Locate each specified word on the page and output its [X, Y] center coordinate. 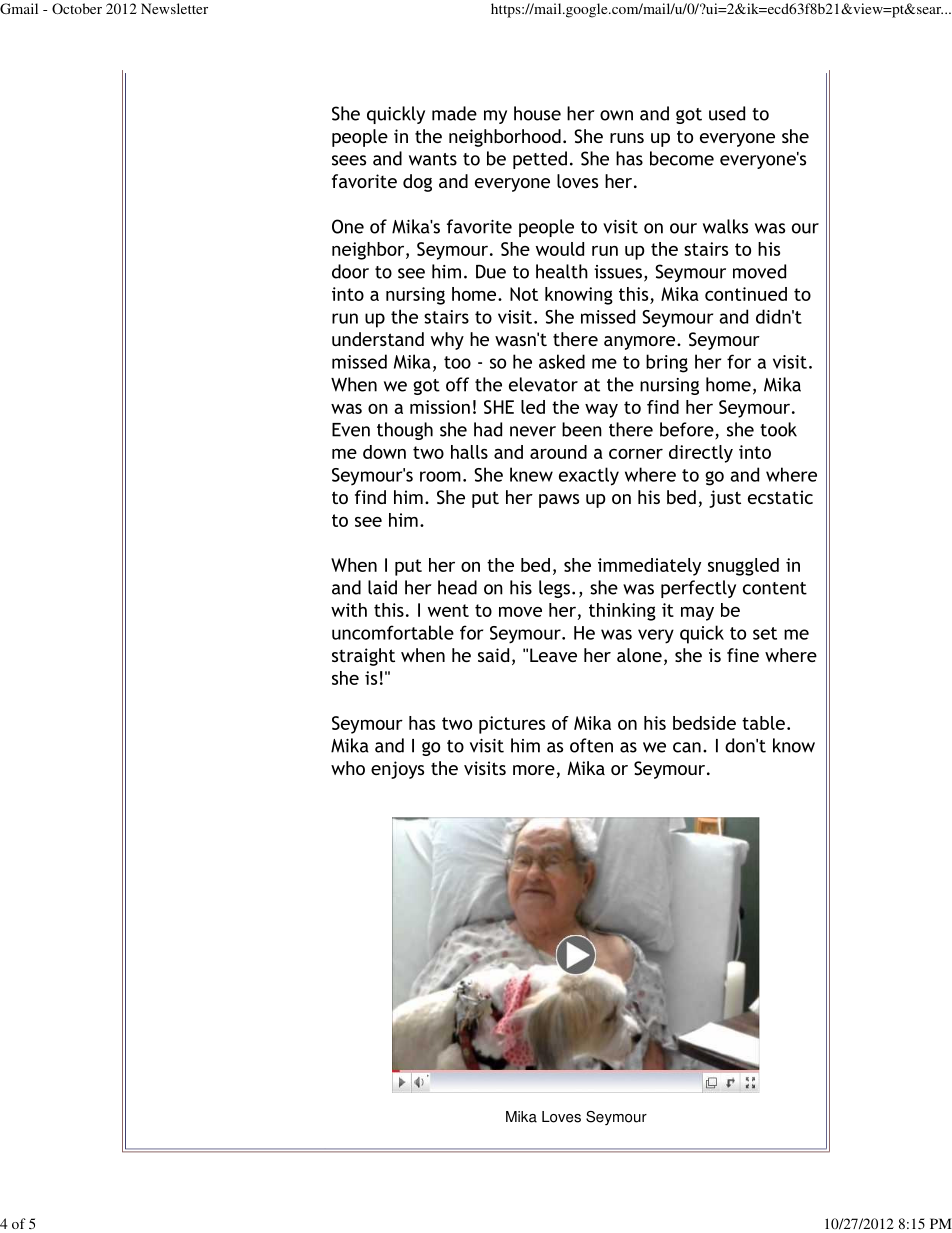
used [727, 113]
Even [351, 430]
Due [491, 272]
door [350, 271]
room [440, 476]
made [454, 113]
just [725, 499]
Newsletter [174, 8]
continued [746, 294]
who [348, 768]
